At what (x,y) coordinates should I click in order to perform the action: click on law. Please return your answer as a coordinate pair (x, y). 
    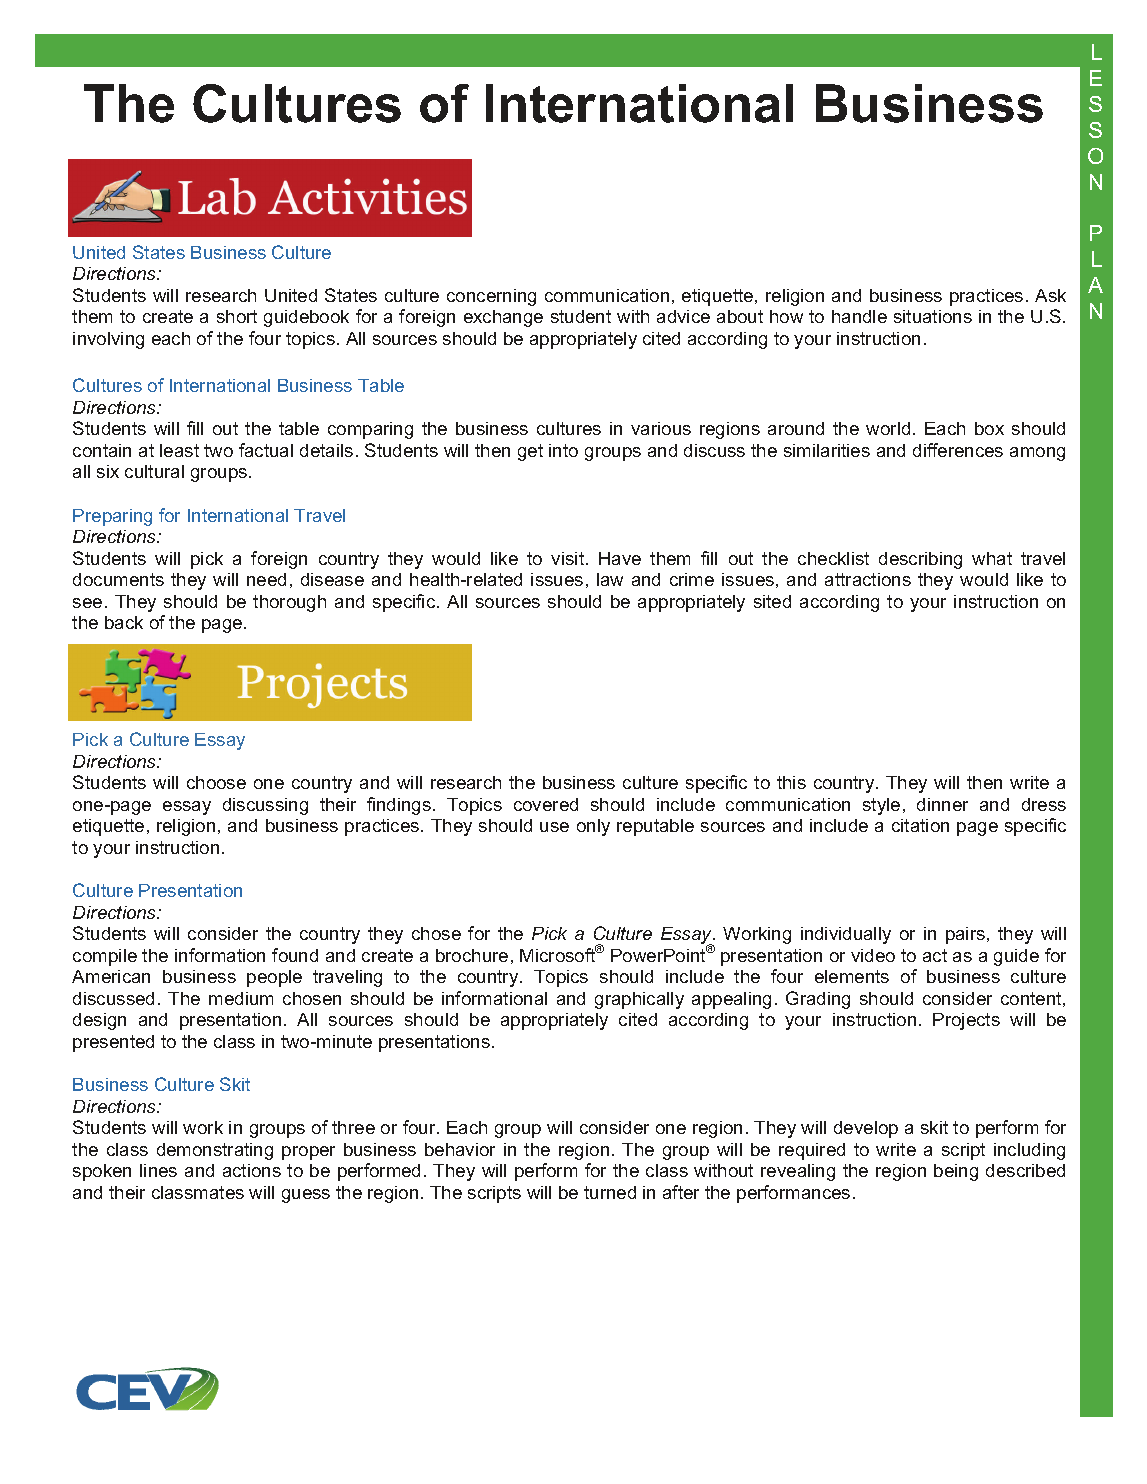
    Looking at the image, I should click on (610, 579).
